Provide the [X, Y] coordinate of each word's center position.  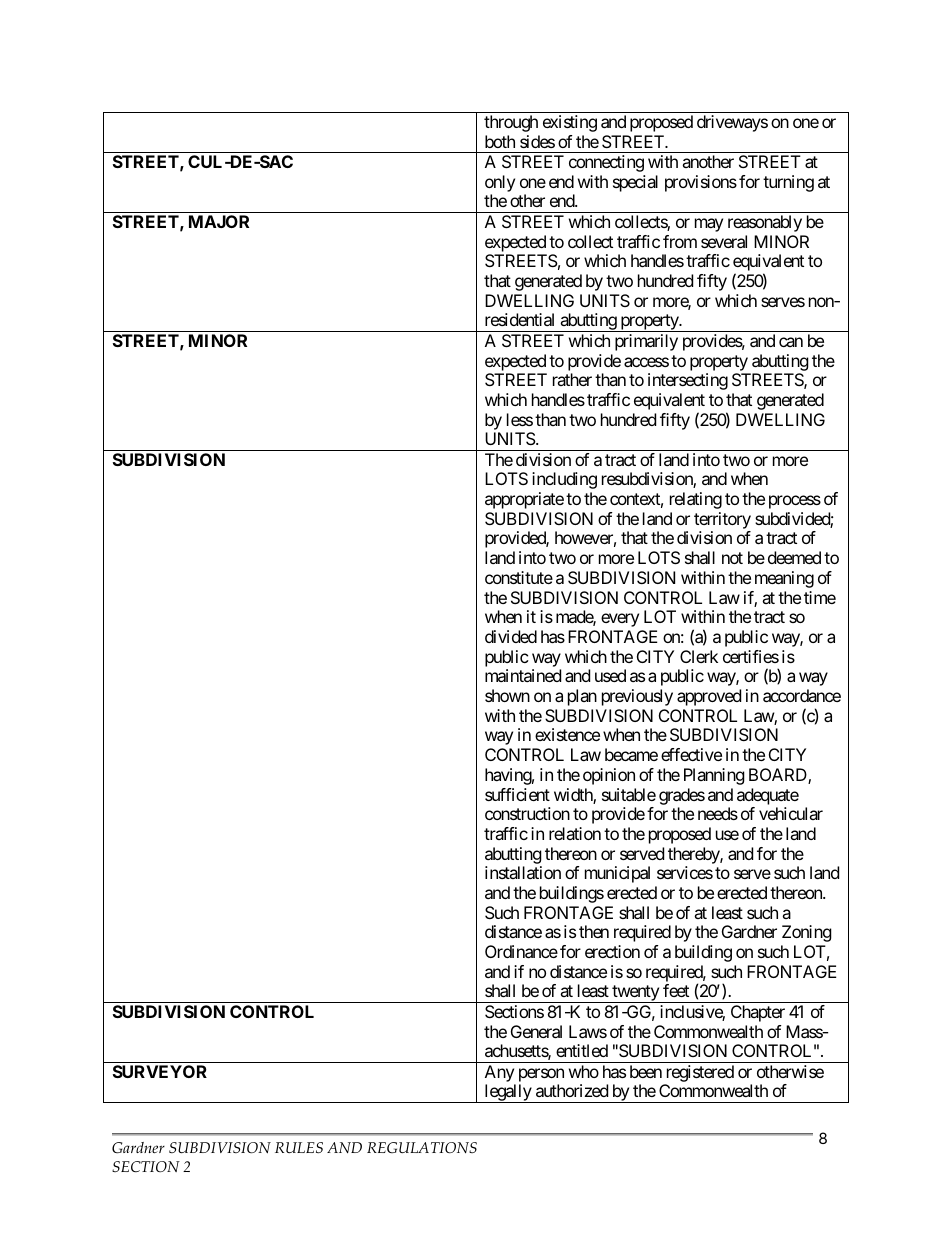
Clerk [699, 656]
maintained [523, 675]
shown [507, 695]
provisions [701, 183]
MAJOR [219, 221]
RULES [299, 1147]
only [500, 185]
